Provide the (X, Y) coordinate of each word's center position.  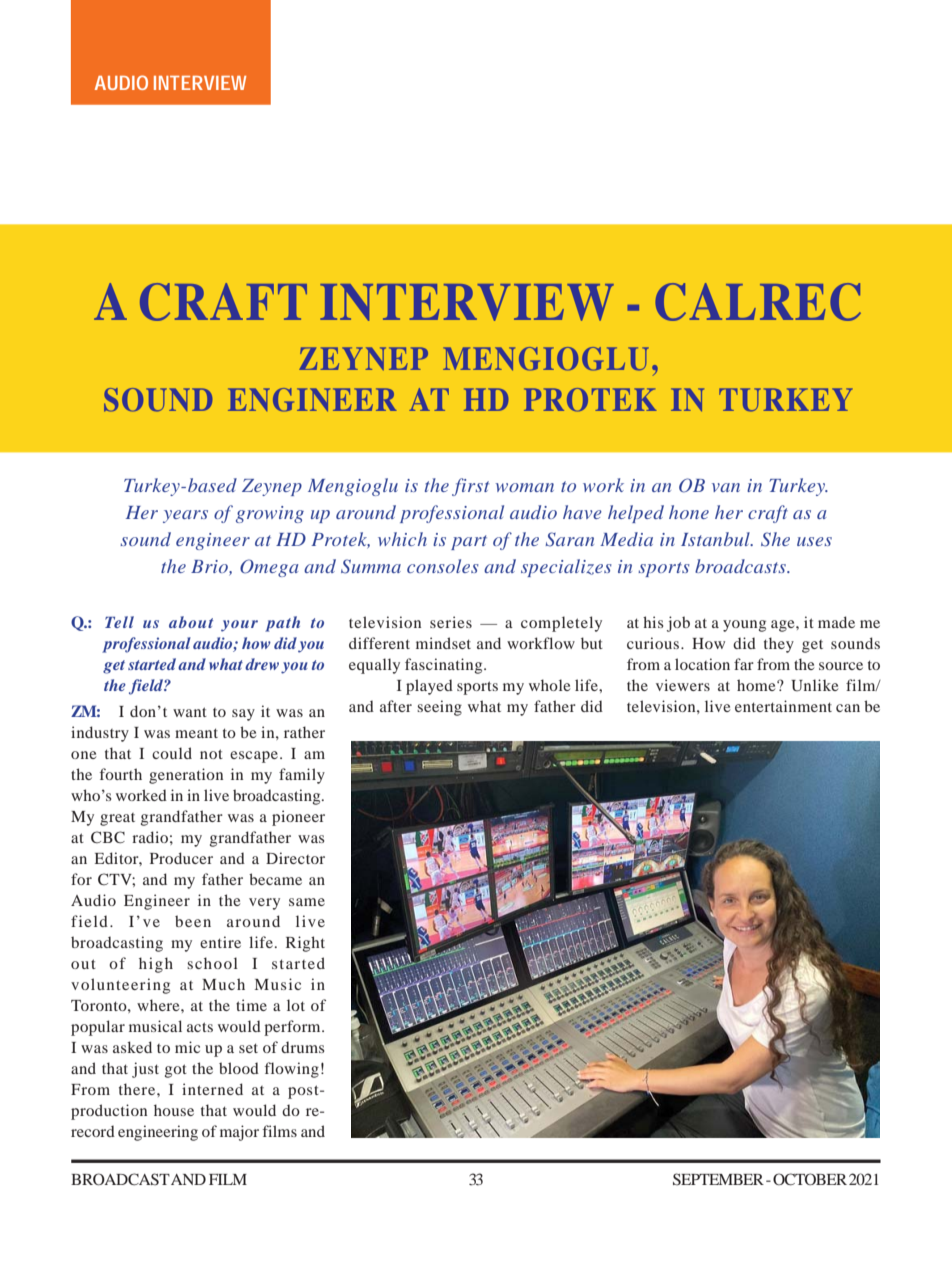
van (726, 487)
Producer (181, 858)
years (185, 516)
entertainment (783, 706)
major (239, 1133)
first (470, 487)
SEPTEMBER (718, 1179)
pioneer (298, 818)
